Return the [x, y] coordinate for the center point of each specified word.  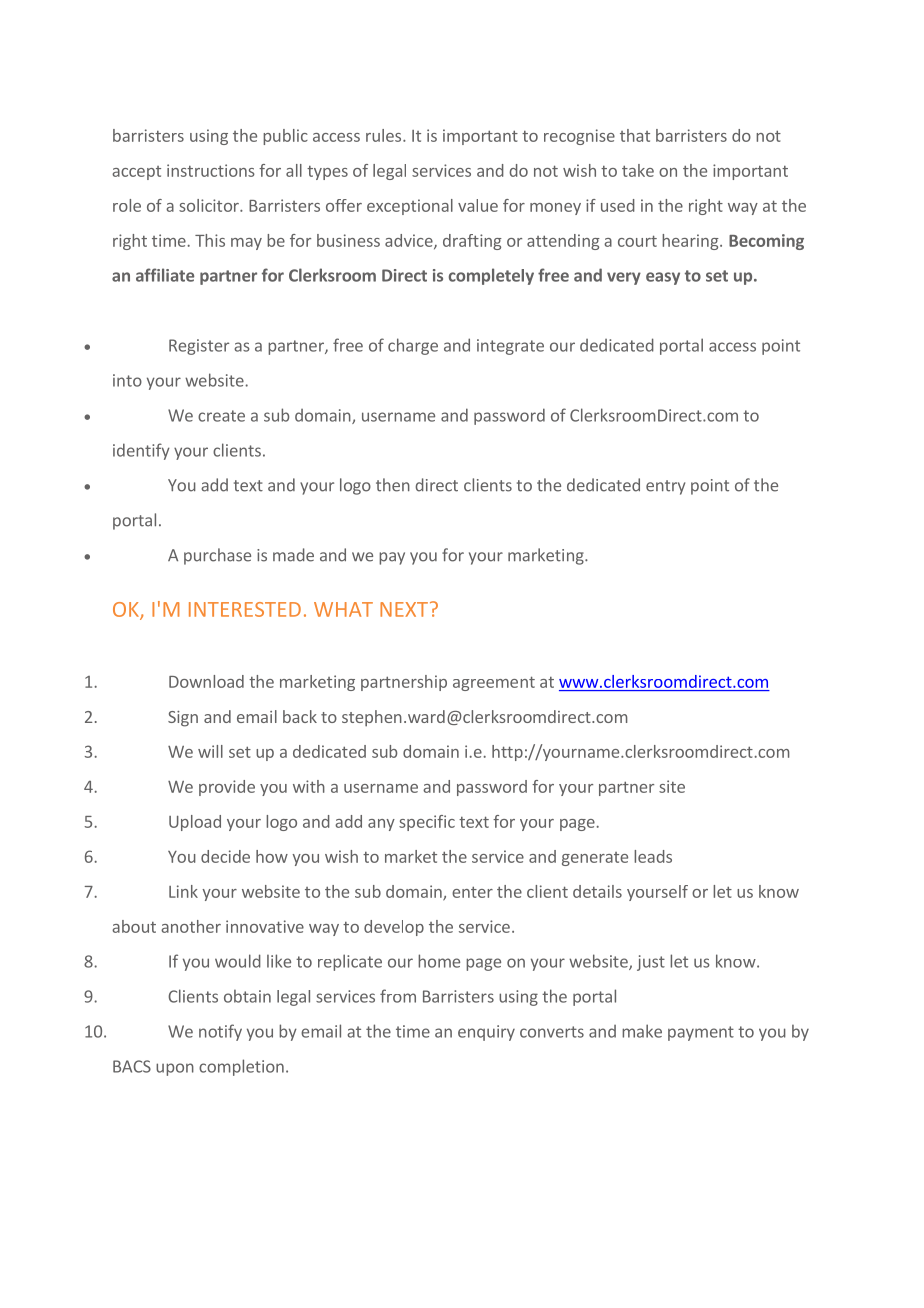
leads [653, 856]
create [221, 416]
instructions [211, 170]
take [638, 170]
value [478, 205]
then [393, 485]
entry [665, 487]
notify [220, 1032]
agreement [494, 683]
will [210, 751]
